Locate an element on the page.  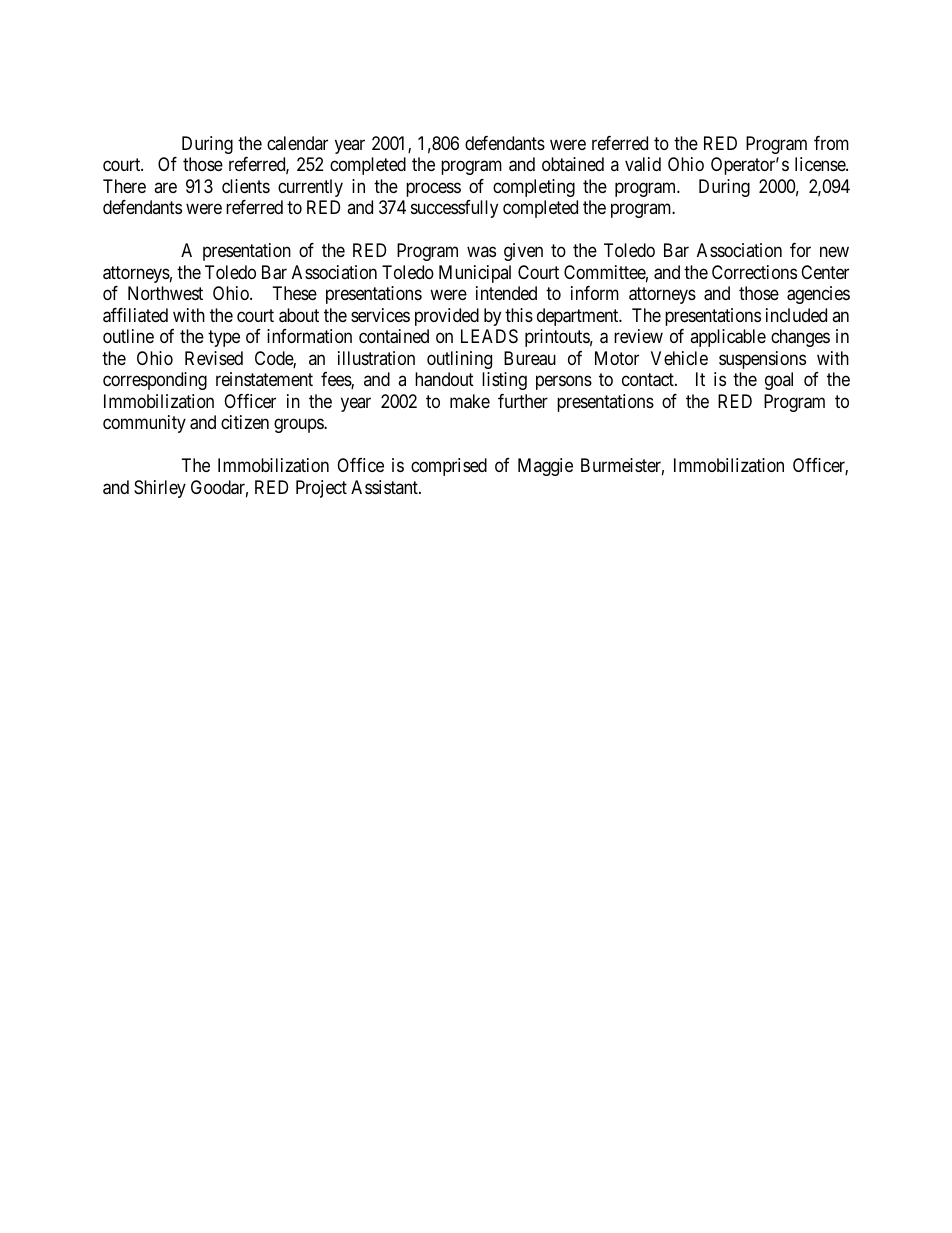
Northwest is located at coordinates (165, 293).
